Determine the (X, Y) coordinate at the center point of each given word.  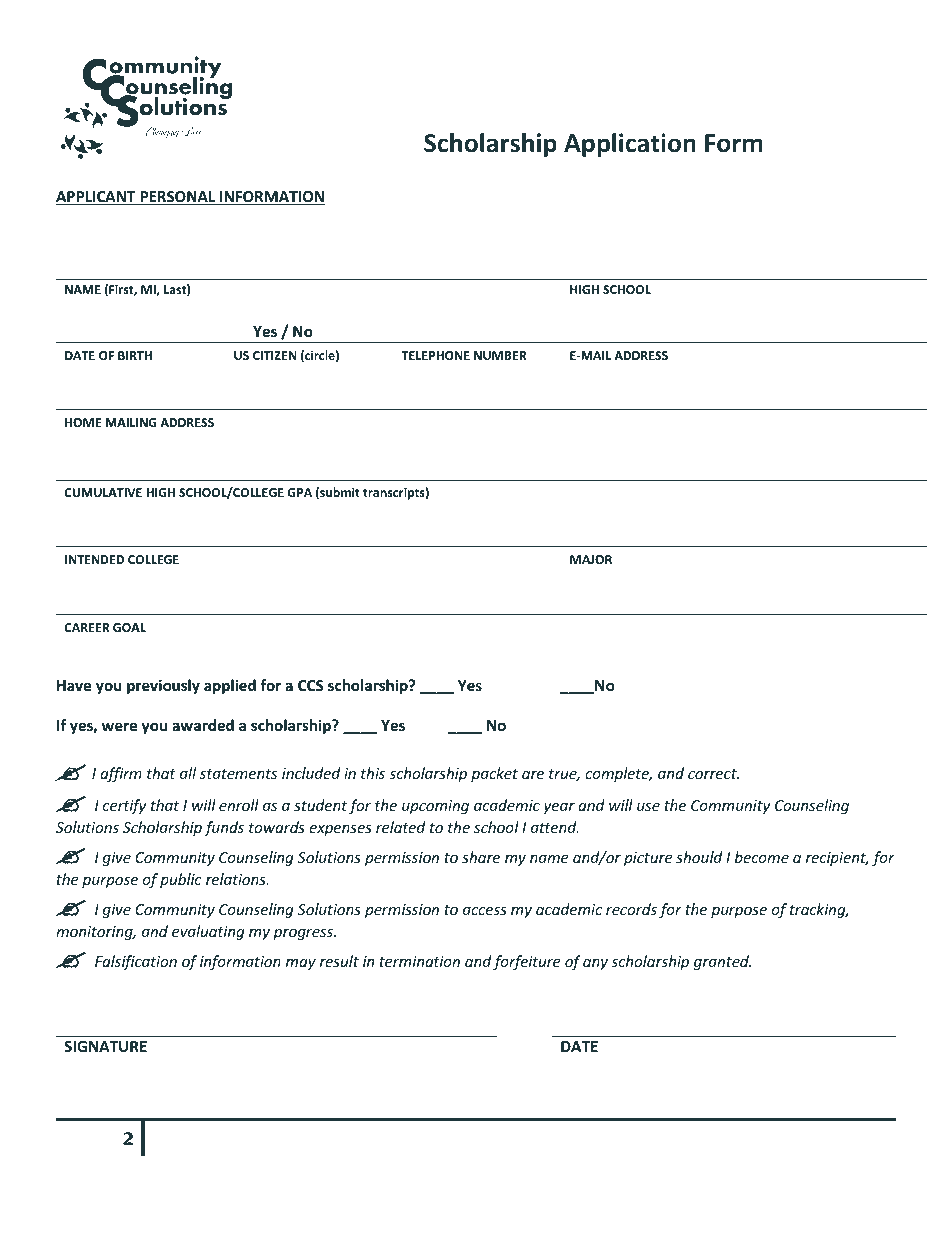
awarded (203, 725)
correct (713, 774)
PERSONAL (178, 198)
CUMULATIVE (103, 492)
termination (419, 961)
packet (494, 774)
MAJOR (591, 559)
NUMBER (500, 355)
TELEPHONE (435, 355)
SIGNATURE (105, 1046)
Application (630, 145)
